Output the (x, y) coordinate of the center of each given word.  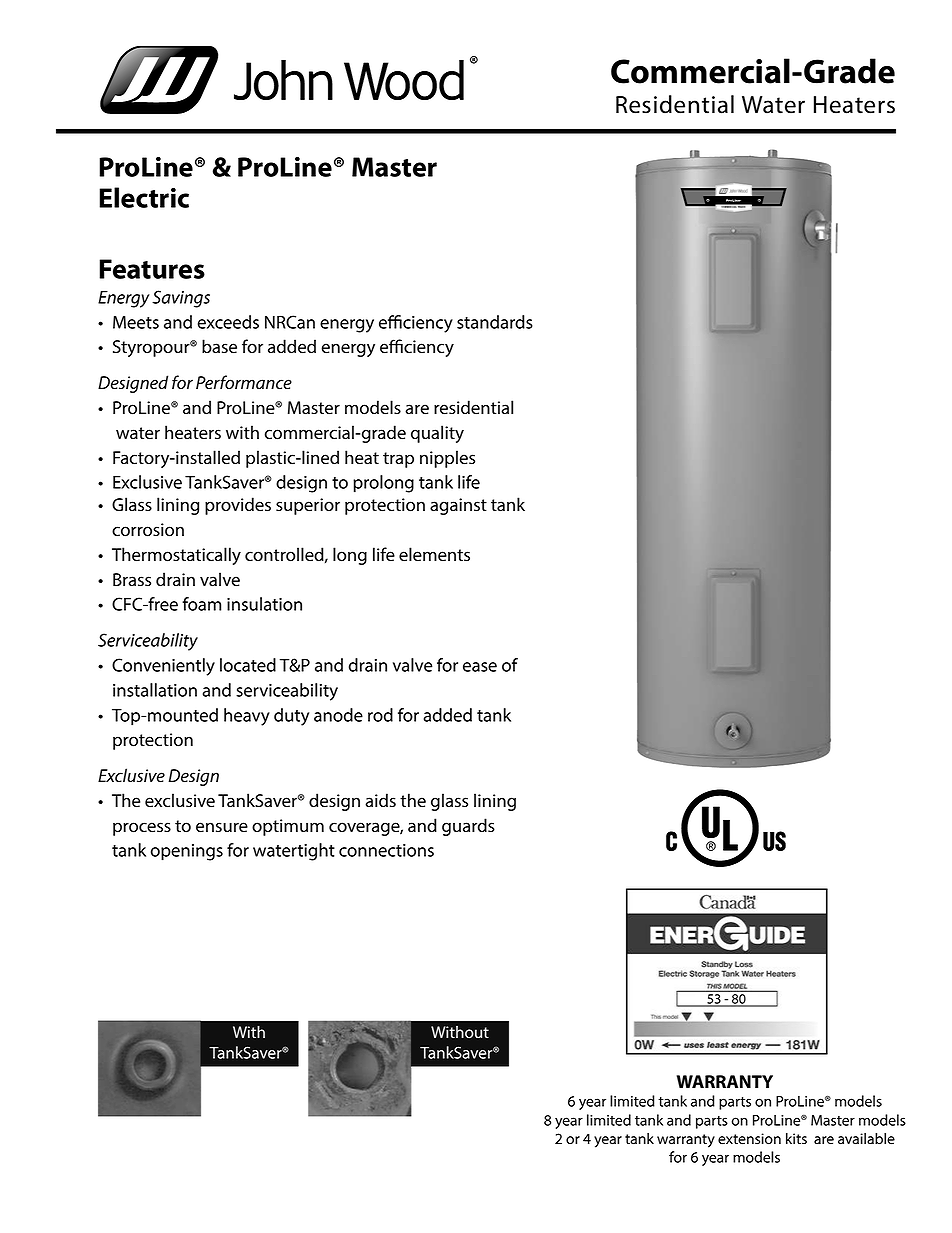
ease (480, 667)
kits (796, 1138)
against (458, 506)
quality (437, 434)
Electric (144, 197)
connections (386, 850)
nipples (447, 459)
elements (434, 554)
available (866, 1139)
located (248, 665)
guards (468, 827)
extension (749, 1139)
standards (495, 322)
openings (187, 852)
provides (238, 506)
